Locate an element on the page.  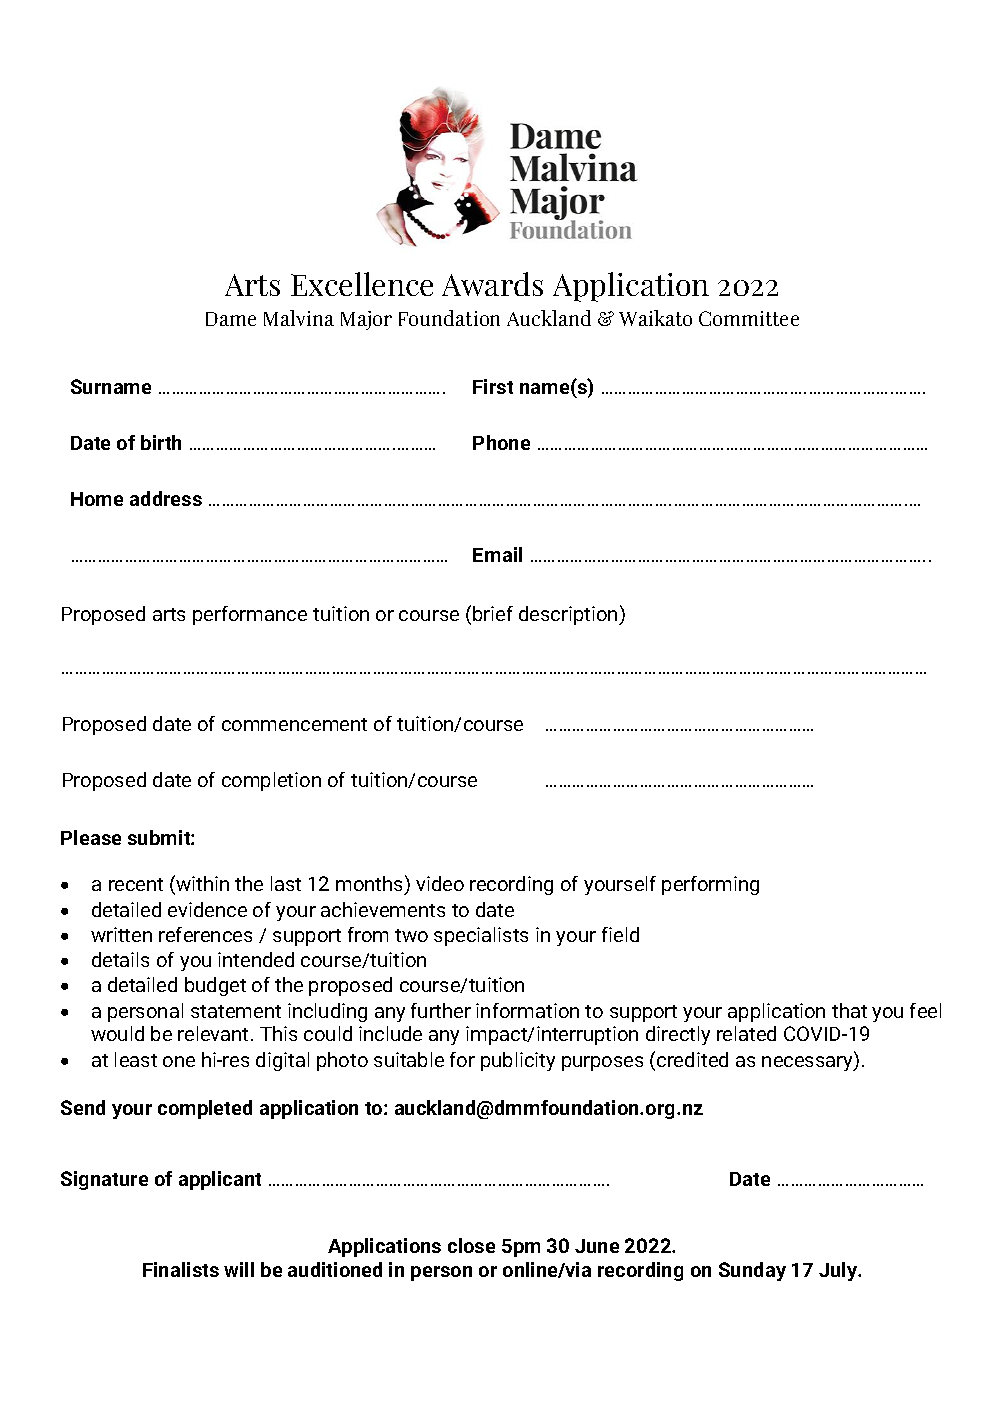
Committee is located at coordinates (749, 318).
